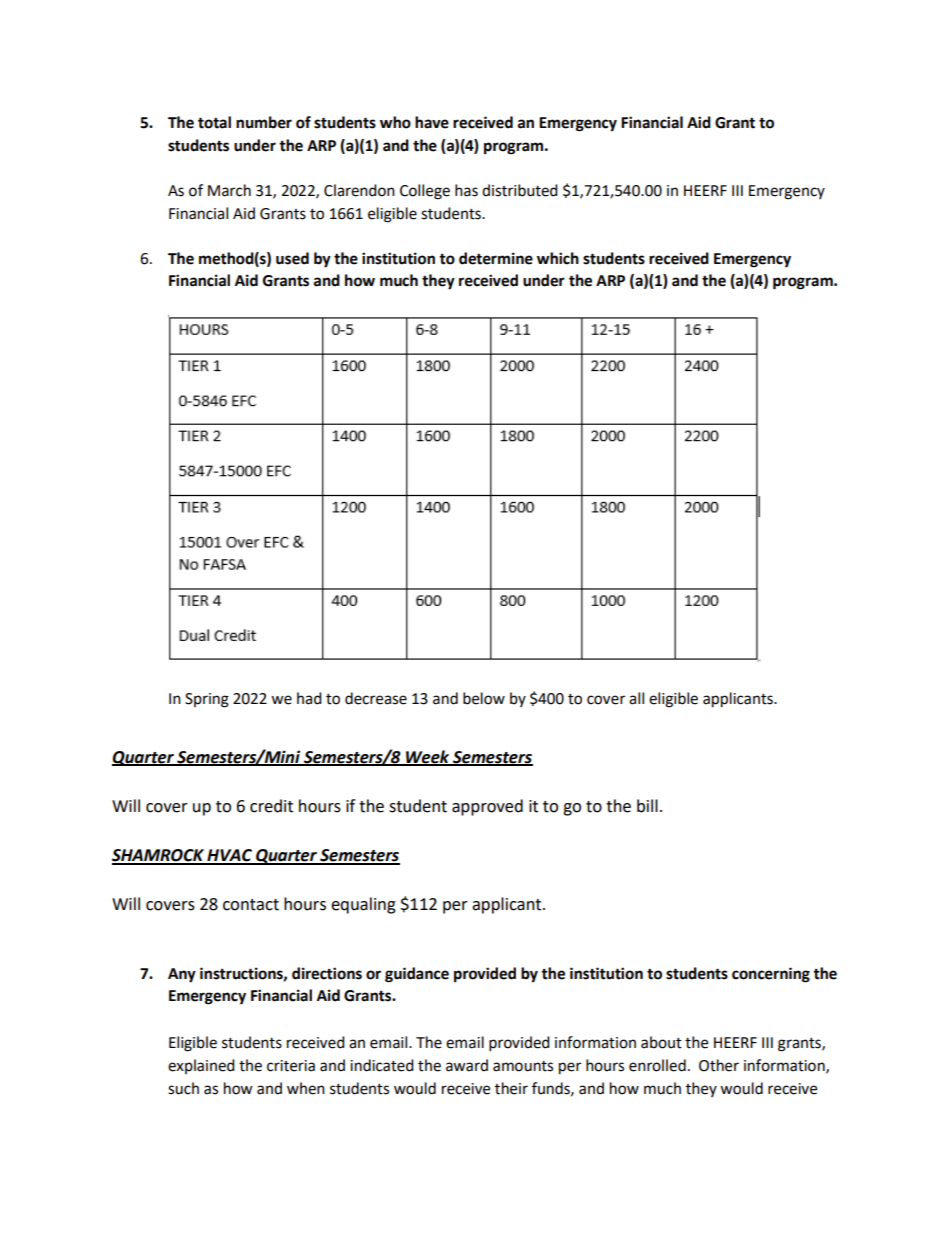 This screenshot has height=1233, width=952. I want to click on below, so click(484, 698).
